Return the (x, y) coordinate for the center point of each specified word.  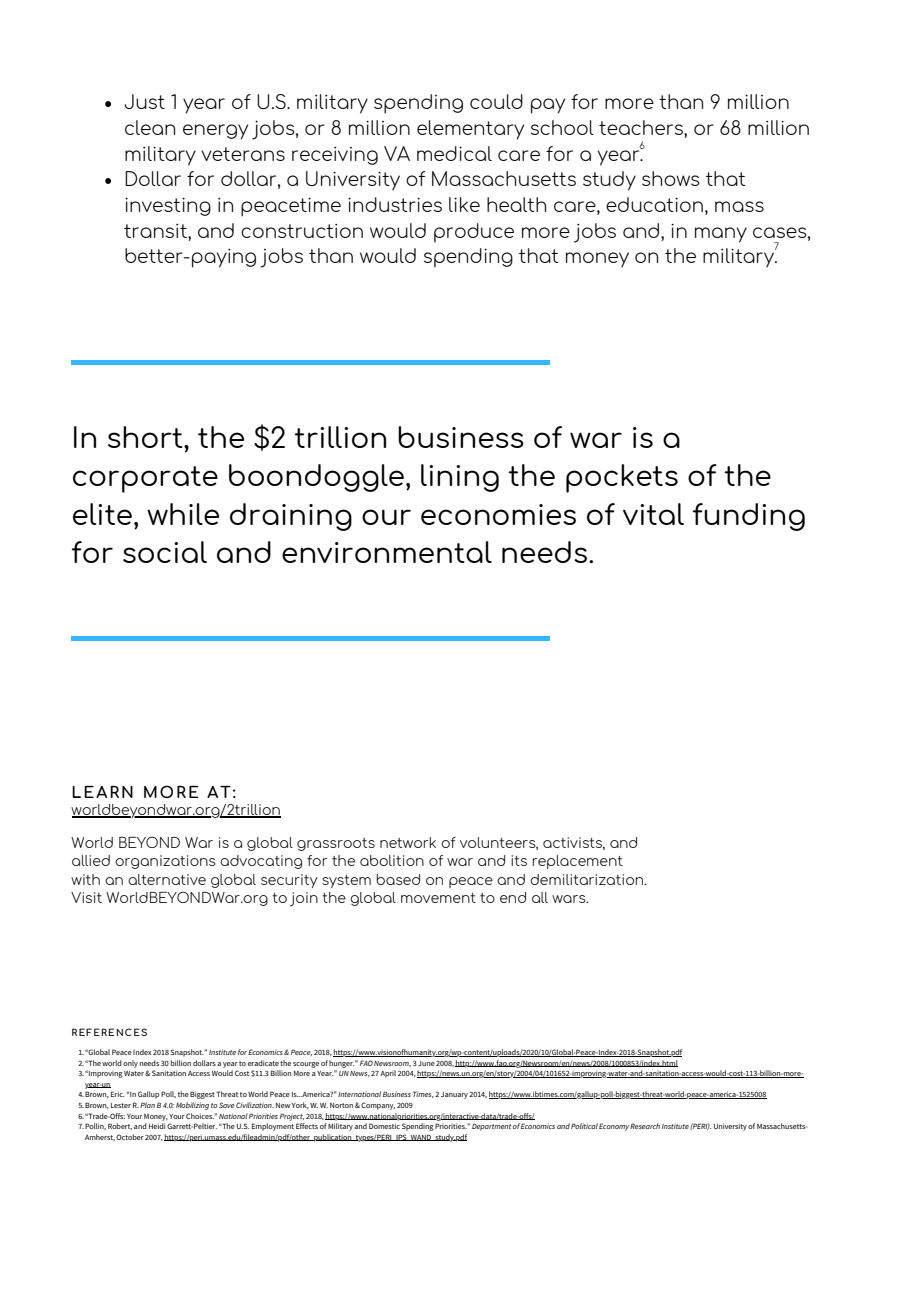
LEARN (102, 792)
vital (653, 514)
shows (671, 178)
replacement (577, 862)
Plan (147, 1105)
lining (460, 478)
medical (454, 153)
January (454, 1095)
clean (150, 127)
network (408, 842)
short (146, 437)
